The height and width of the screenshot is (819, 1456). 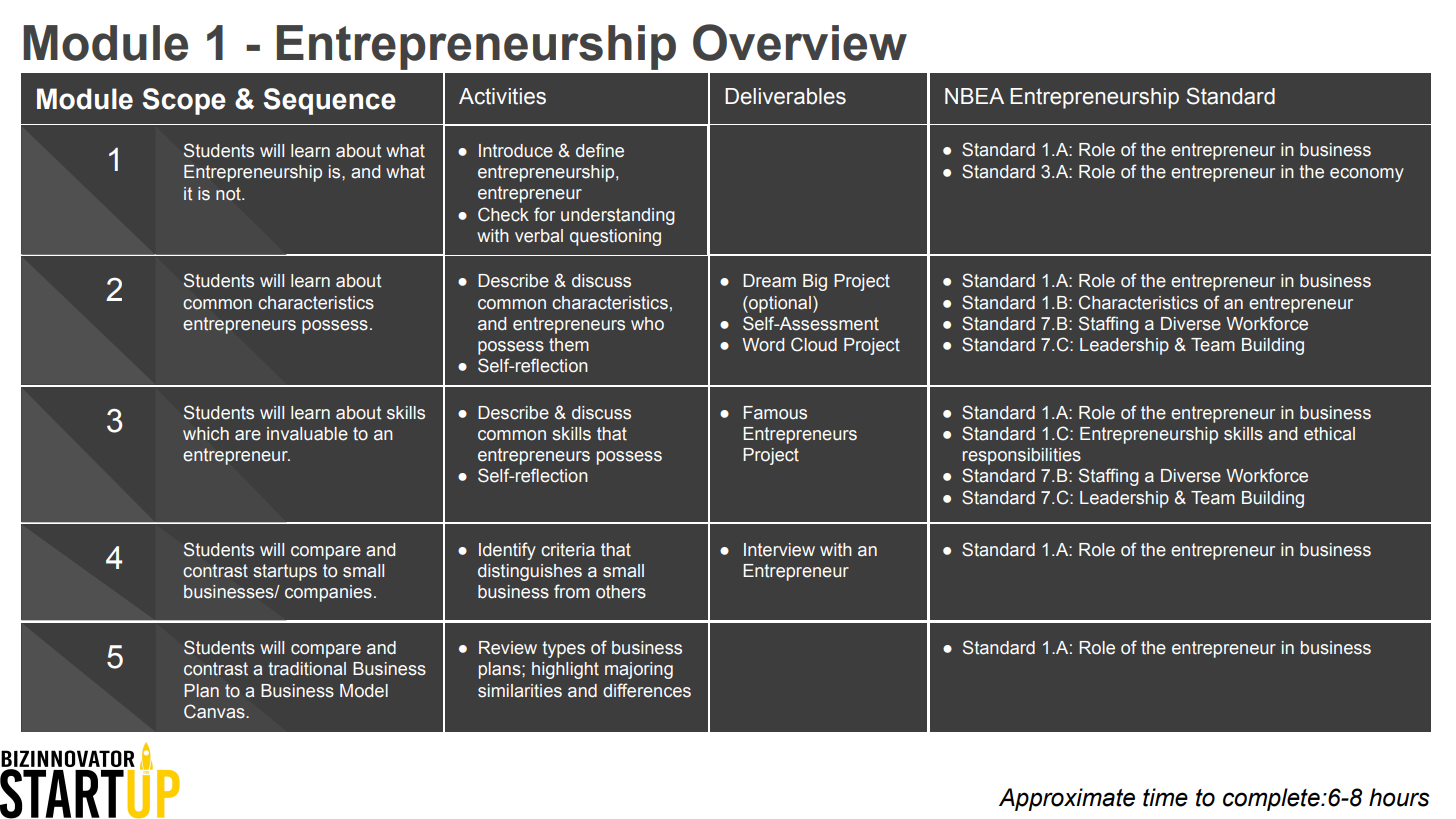 What do you see at coordinates (769, 281) in the screenshot?
I see `Dream` at bounding box center [769, 281].
